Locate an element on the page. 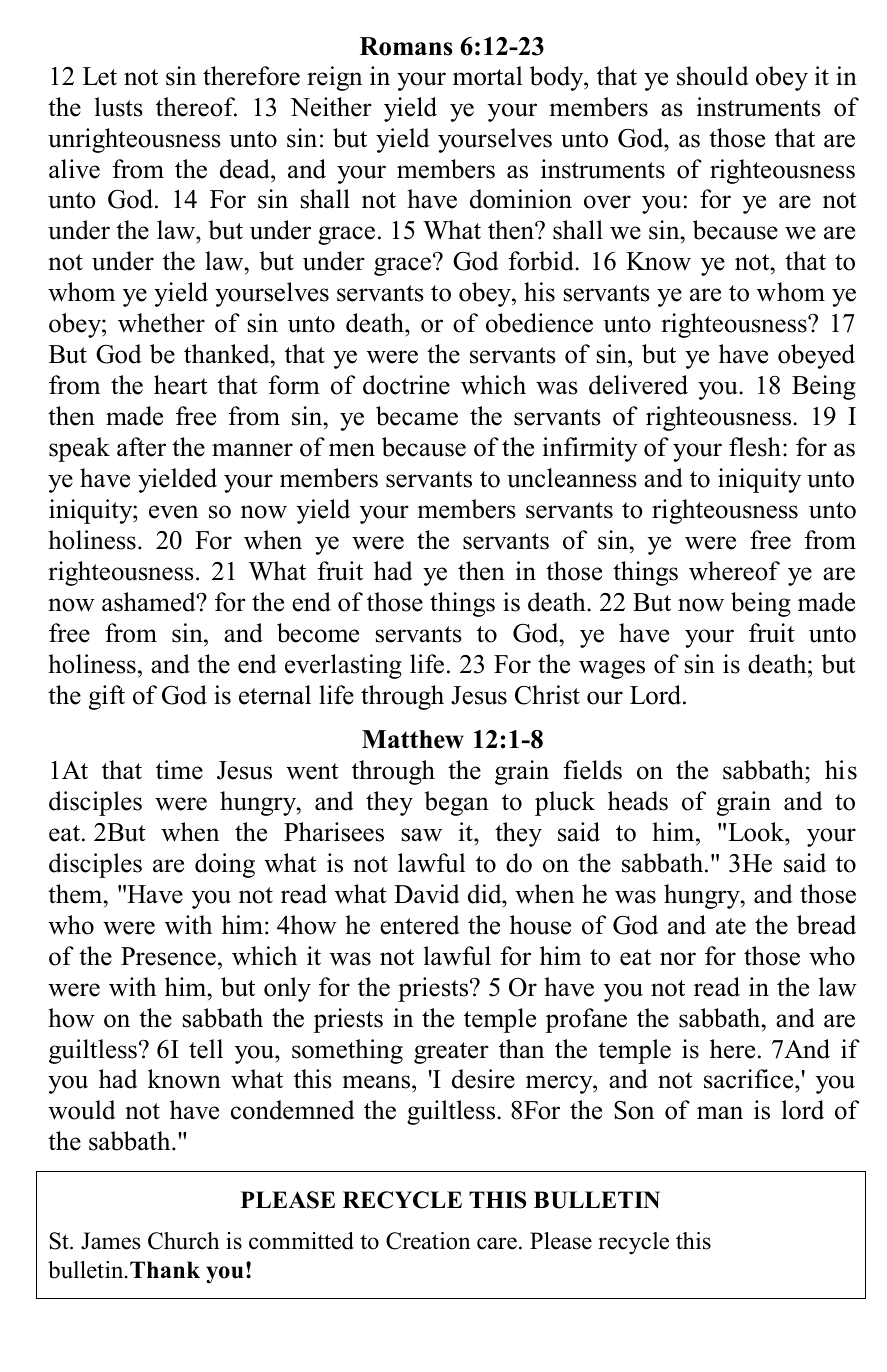 Image resolution: width=887 pixels, height=1372 pixels. Church is located at coordinates (183, 1241).
